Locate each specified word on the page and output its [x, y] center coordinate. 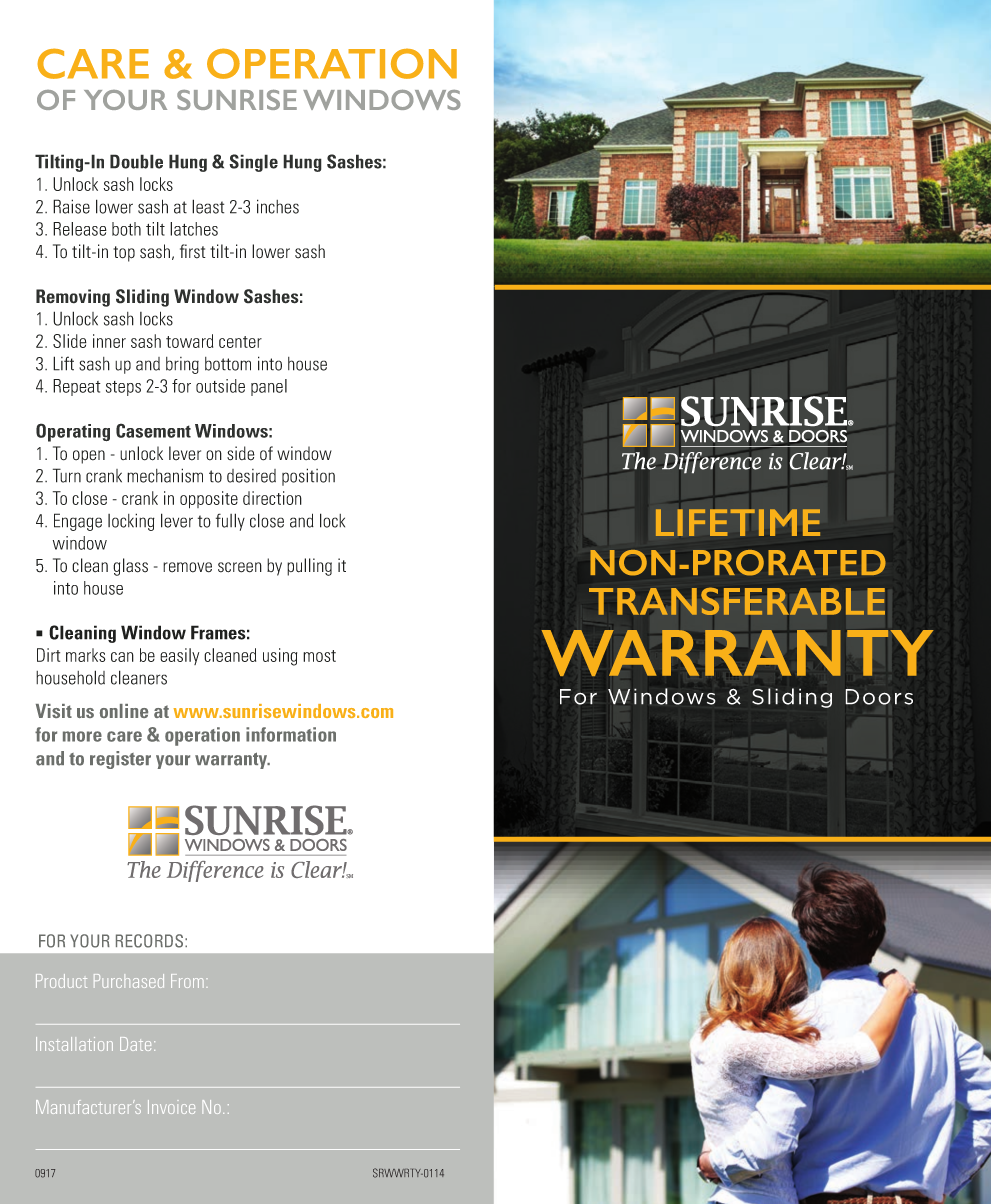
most [319, 656]
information [291, 734]
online [124, 711]
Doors [879, 697]
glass [130, 567]
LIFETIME [738, 522]
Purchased [129, 981]
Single [253, 163]
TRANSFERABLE [737, 601]
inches [278, 206]
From [187, 981]
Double [136, 161]
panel [269, 387]
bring [182, 365]
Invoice [171, 1107]
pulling [309, 567]
